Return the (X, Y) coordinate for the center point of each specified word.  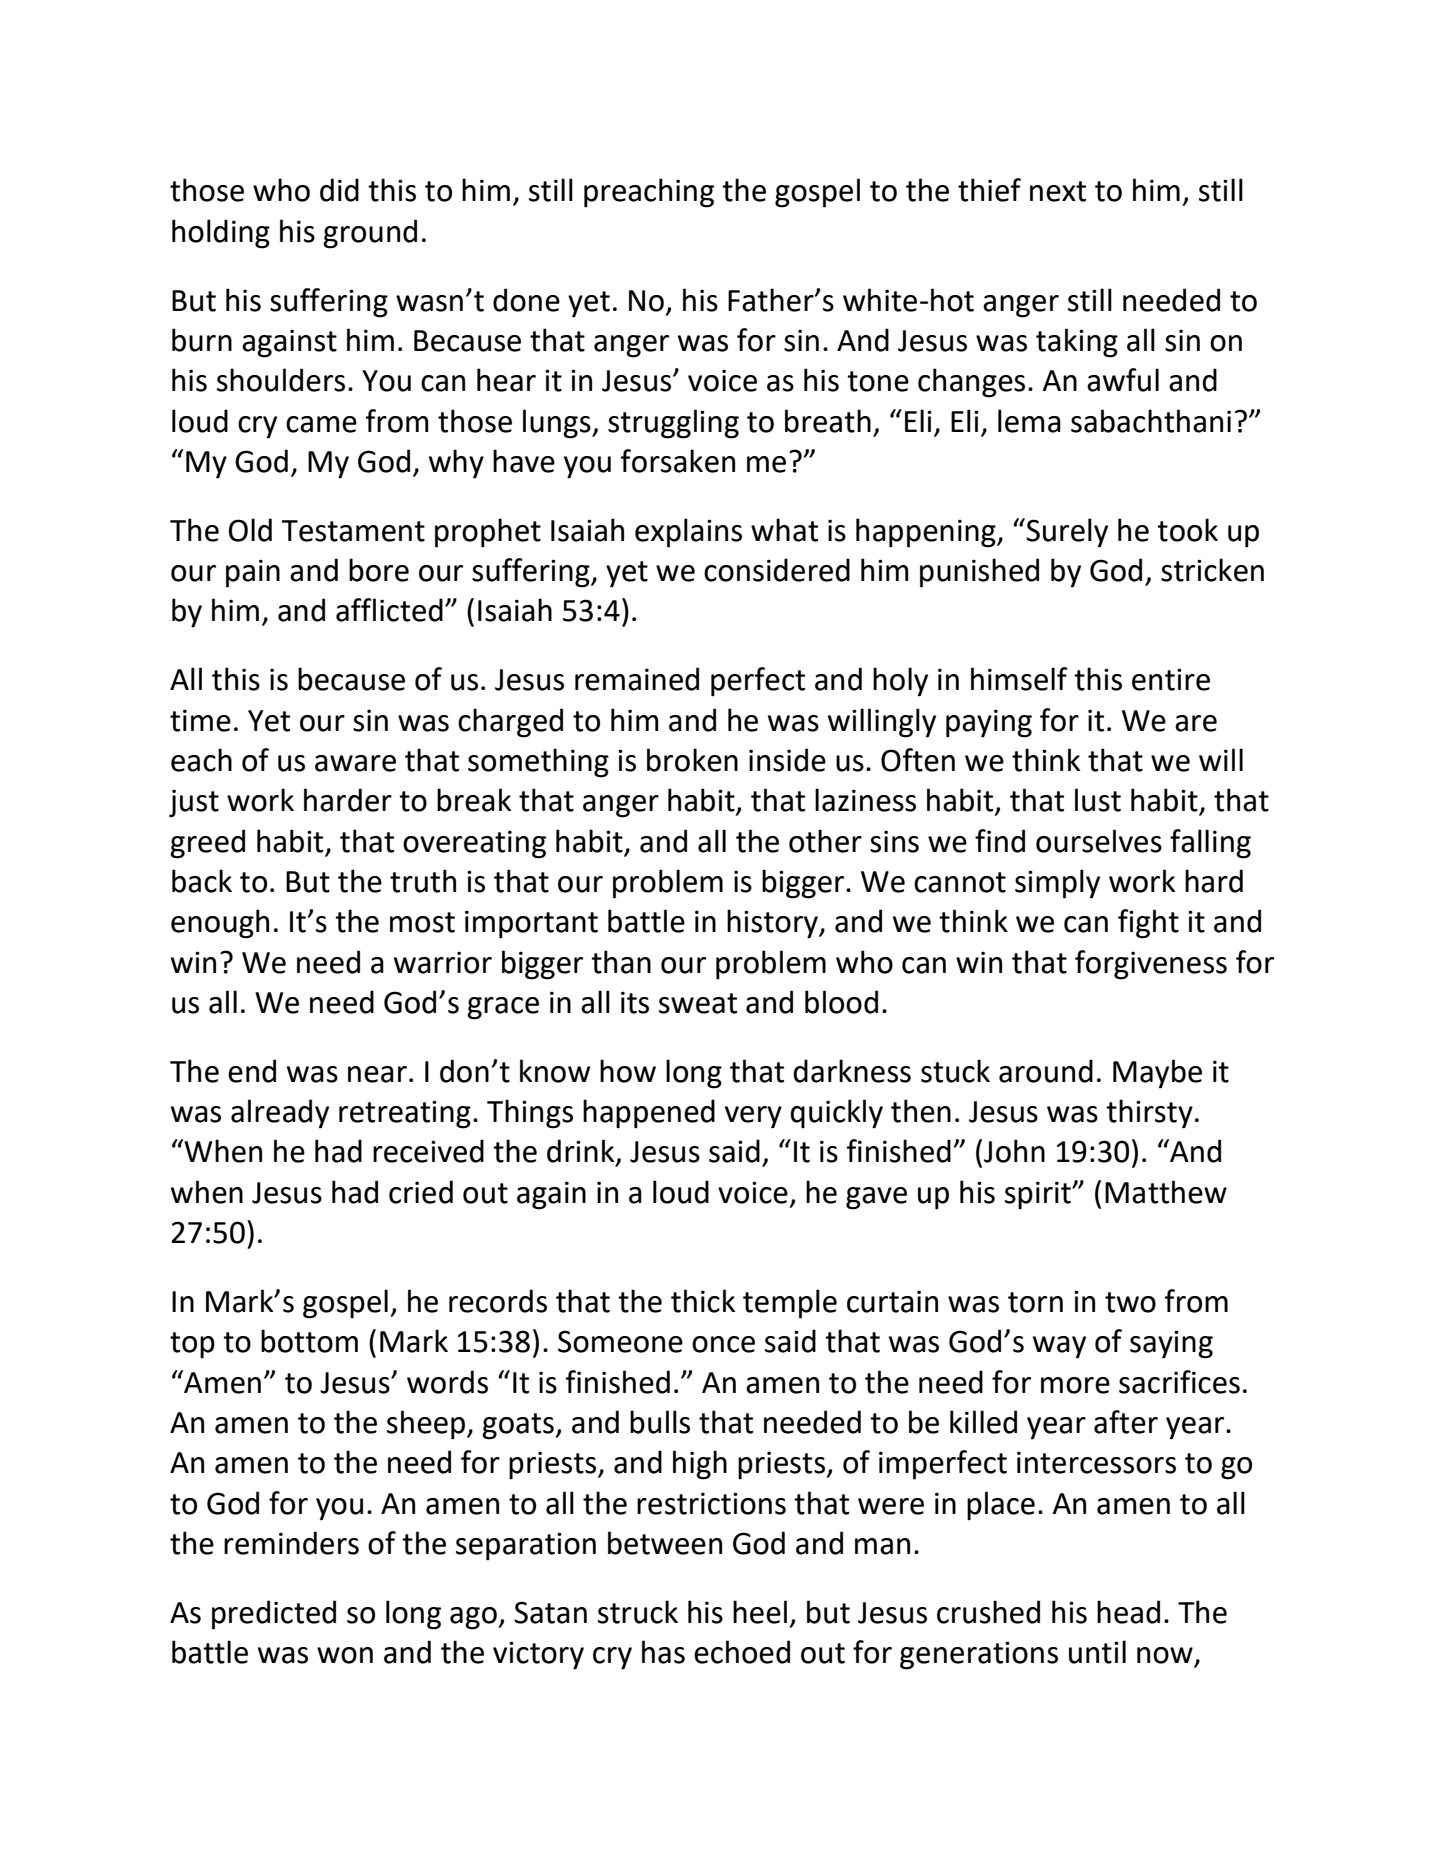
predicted (274, 1615)
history (774, 924)
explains (688, 533)
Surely (1066, 533)
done (526, 300)
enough (220, 924)
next (1058, 191)
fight (1148, 924)
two (1130, 1302)
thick (703, 1301)
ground (370, 234)
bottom (309, 1341)
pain (253, 573)
